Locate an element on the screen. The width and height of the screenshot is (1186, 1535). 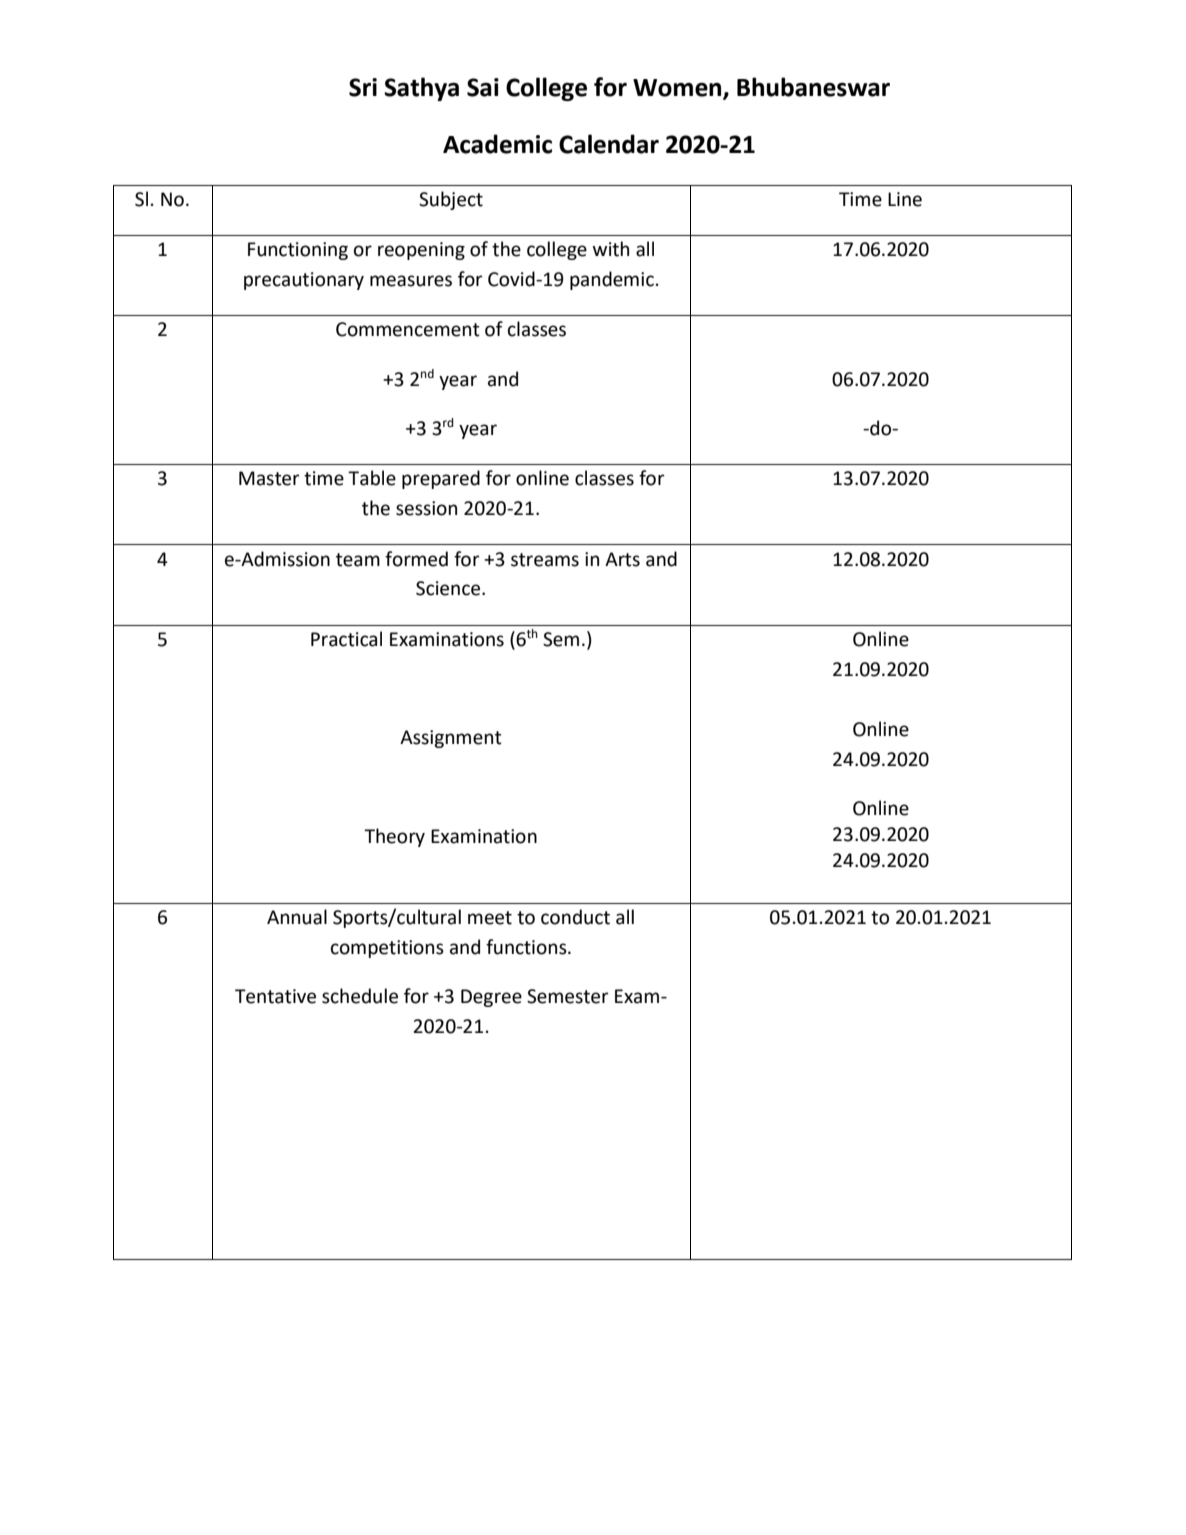
streams is located at coordinates (545, 560).
